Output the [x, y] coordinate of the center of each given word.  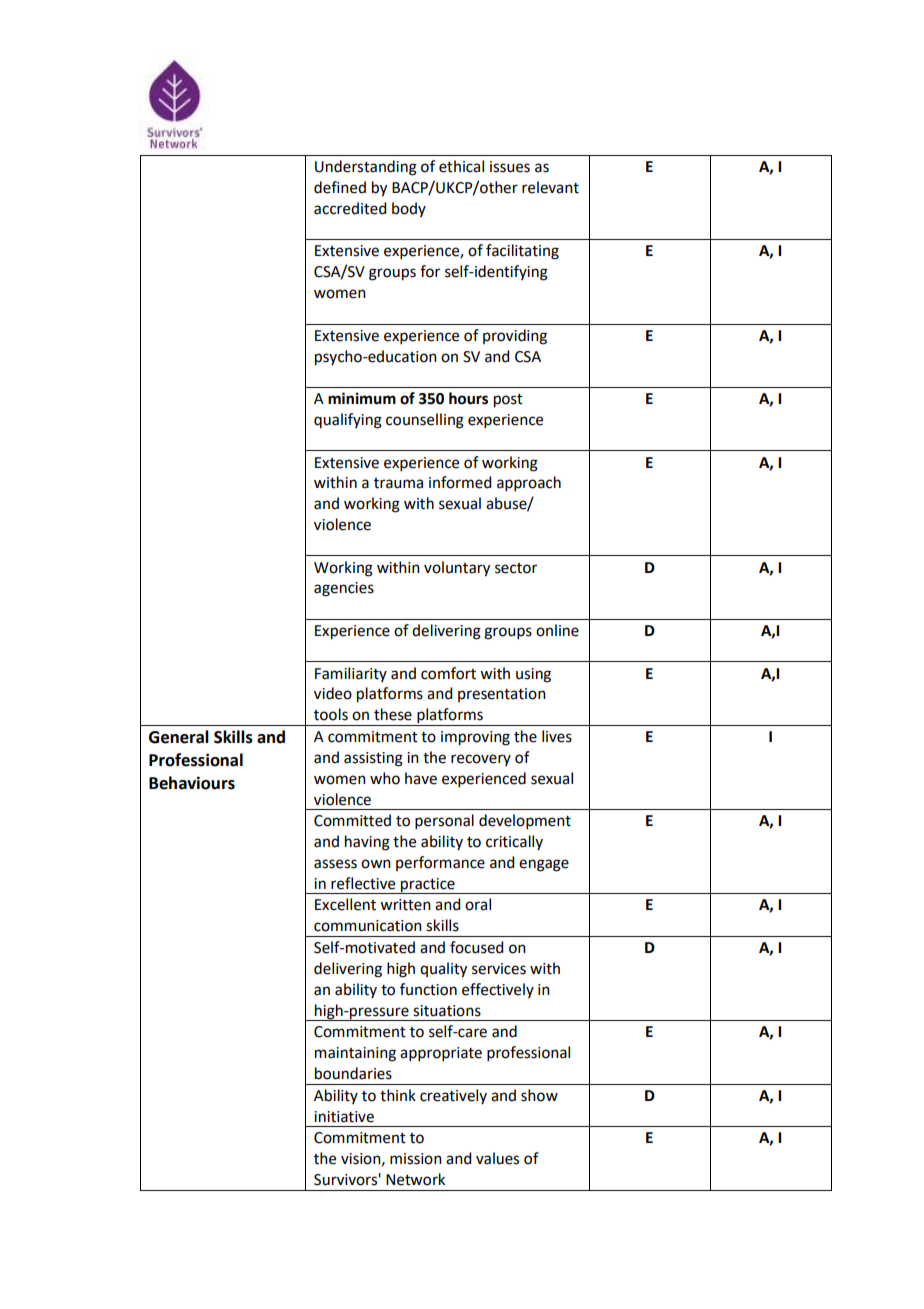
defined [340, 187]
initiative [344, 1117]
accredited [350, 208]
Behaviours [192, 783]
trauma [398, 483]
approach [529, 483]
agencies [344, 589]
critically [514, 842]
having [367, 843]
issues [510, 167]
